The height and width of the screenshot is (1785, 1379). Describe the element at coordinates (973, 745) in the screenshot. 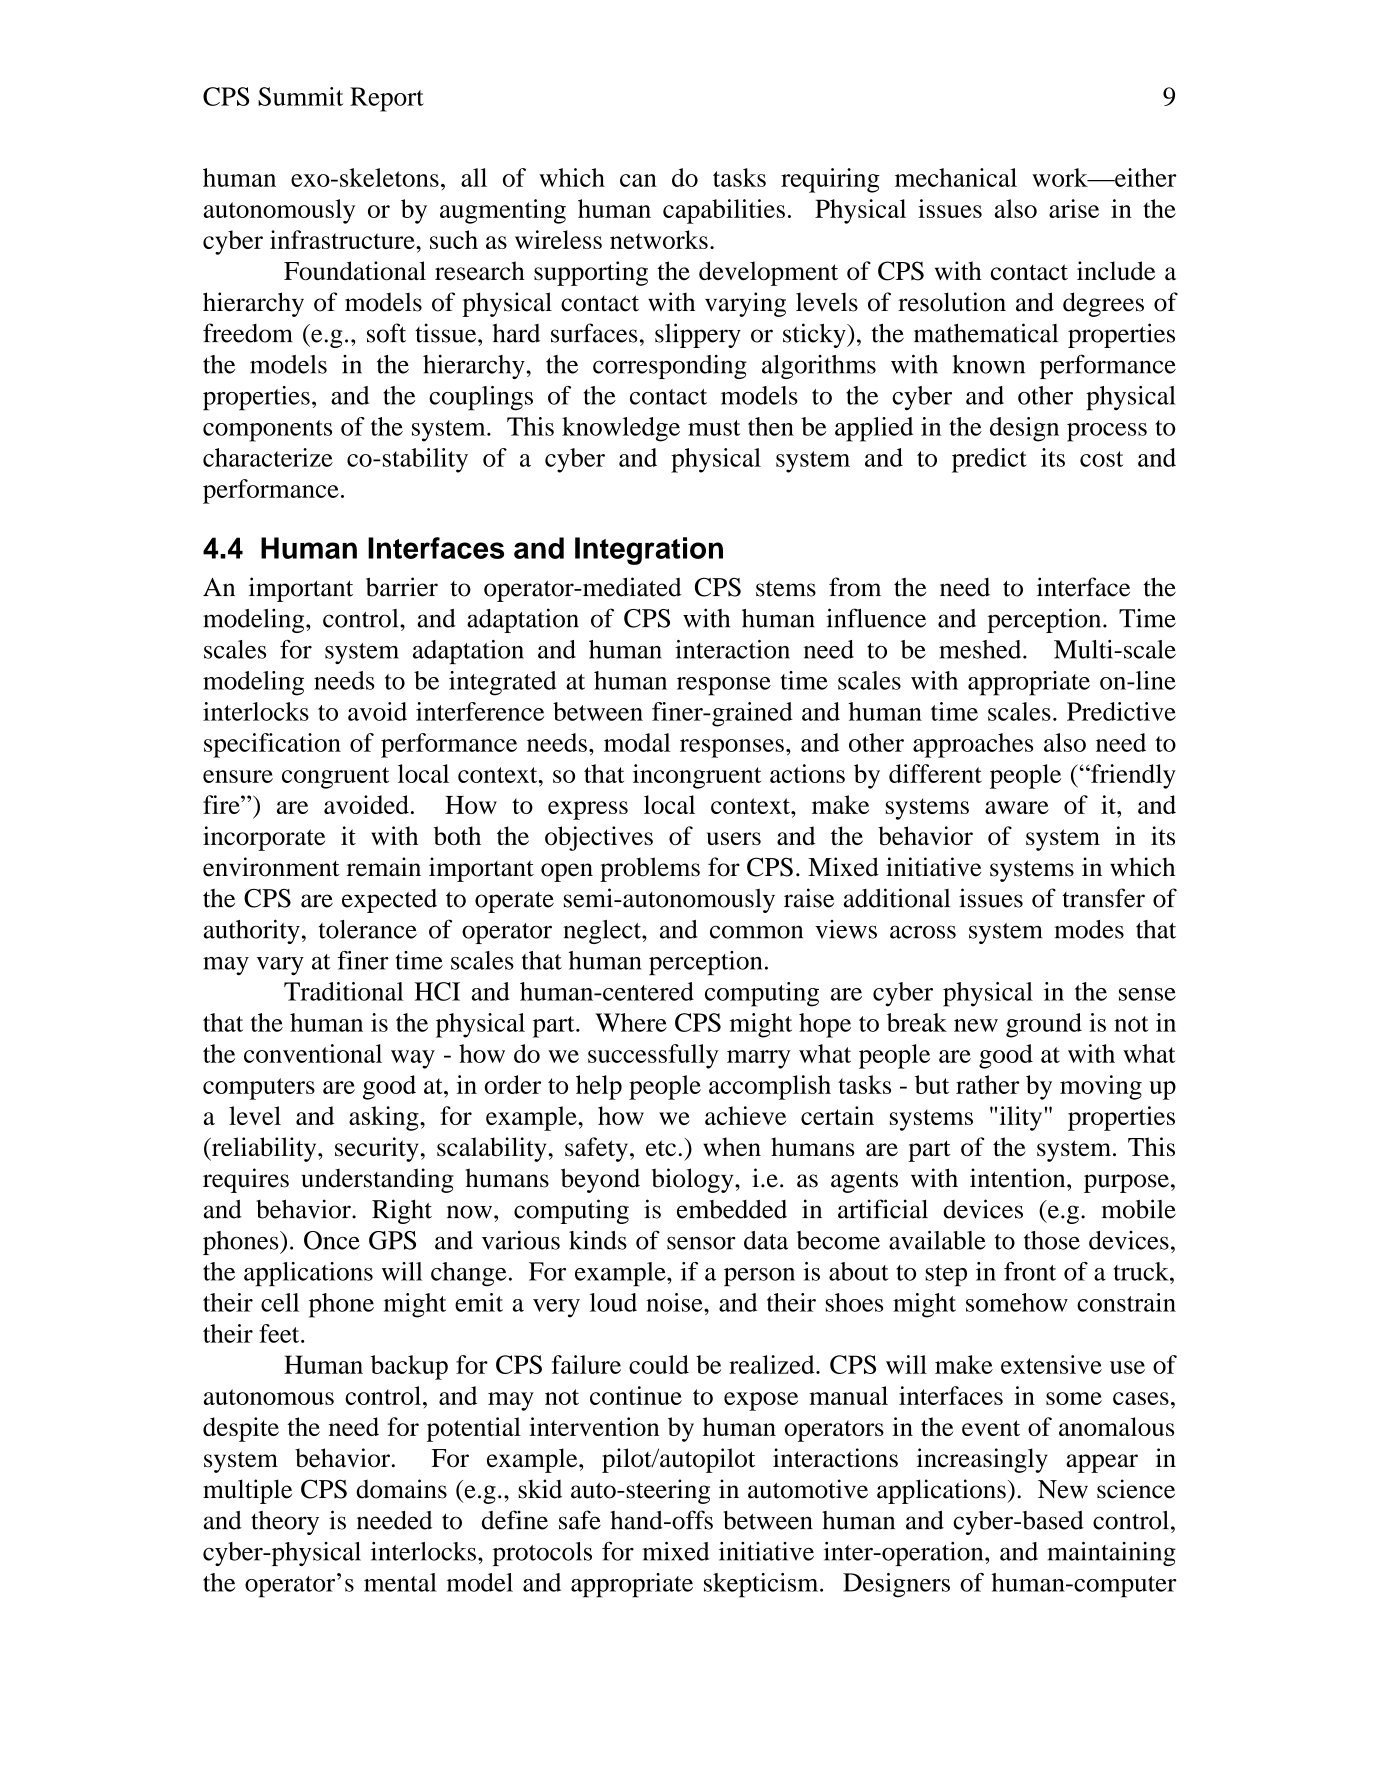

I see `approaches` at that location.
